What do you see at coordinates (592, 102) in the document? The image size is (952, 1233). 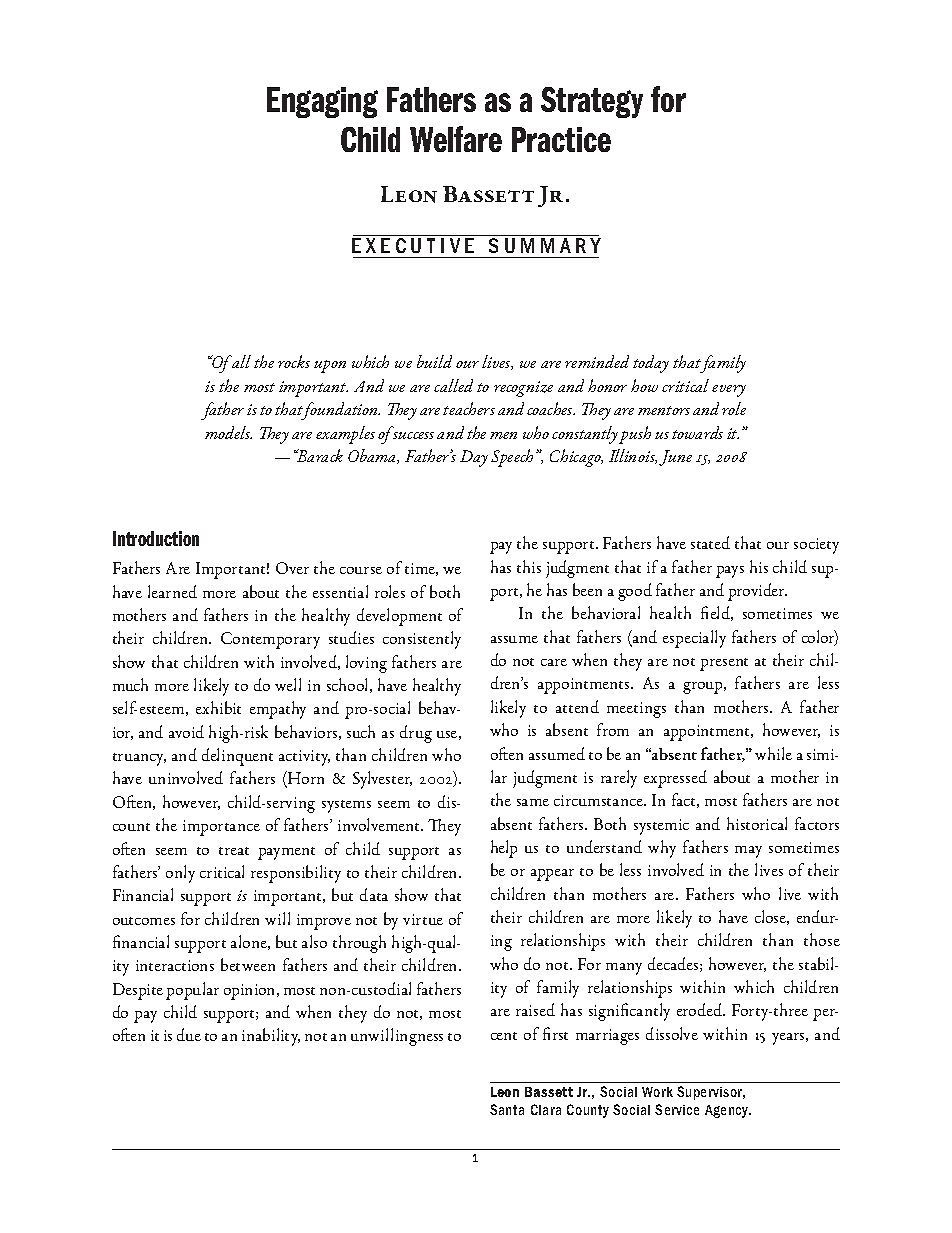 I see `Strategy` at bounding box center [592, 102].
